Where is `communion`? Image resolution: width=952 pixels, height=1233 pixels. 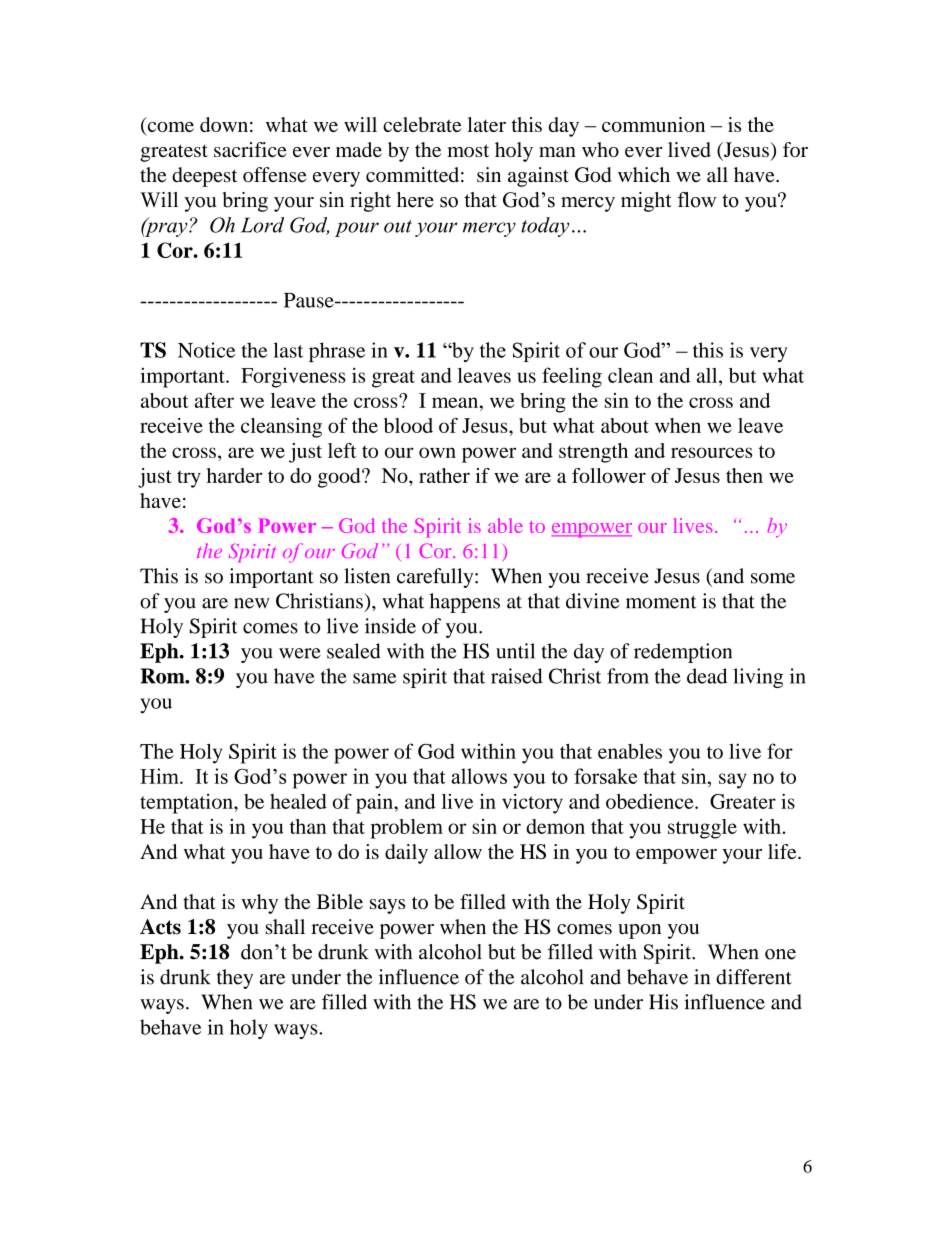 communion is located at coordinates (653, 124).
